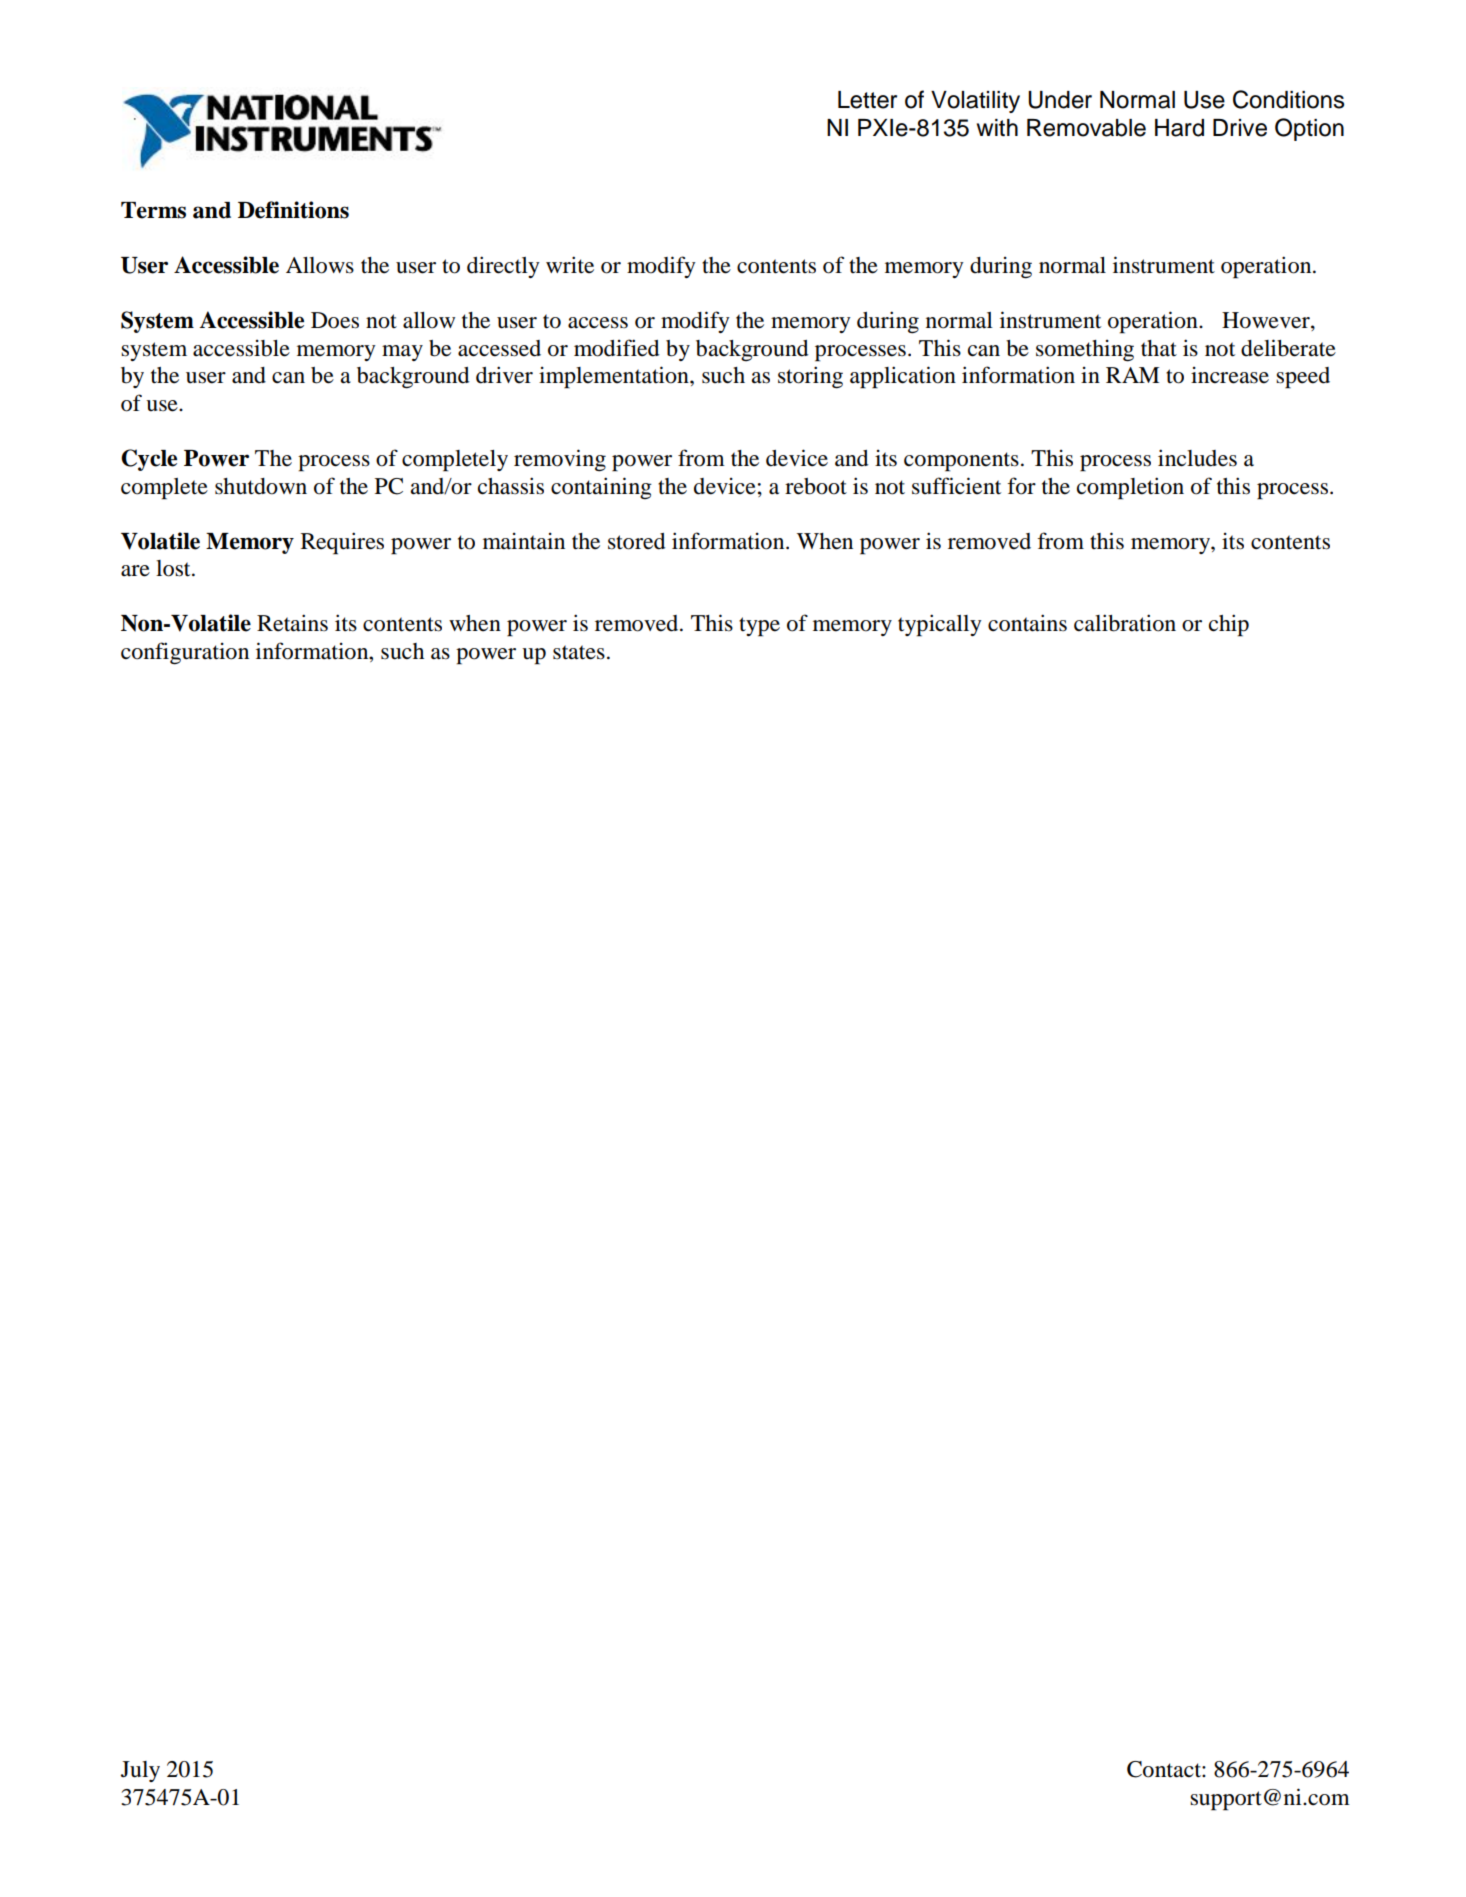 The image size is (1466, 1897). Describe the element at coordinates (1130, 488) in the screenshot. I see `completion` at that location.
